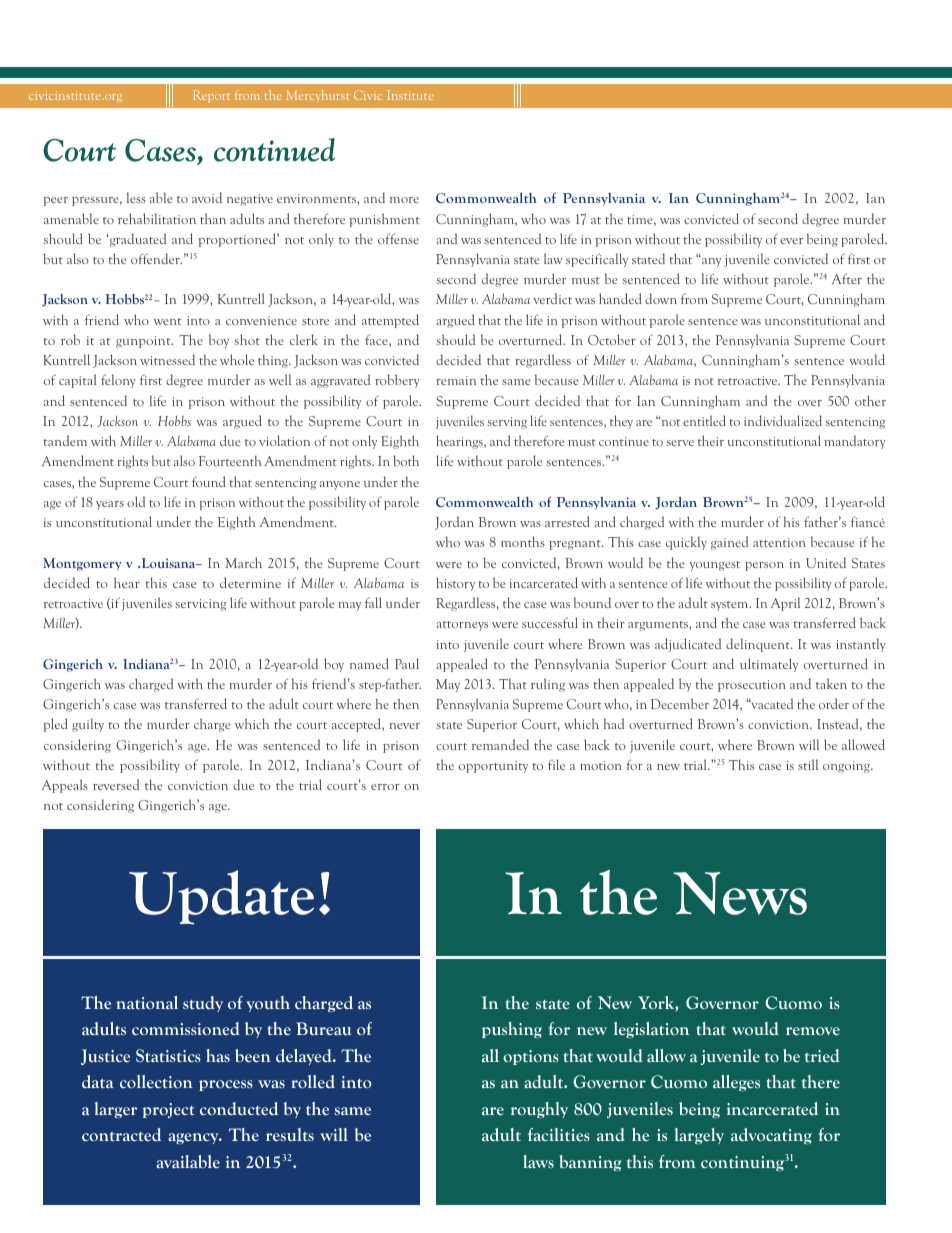 Image resolution: width=952 pixels, height=1233 pixels. What do you see at coordinates (404, 200) in the page?
I see `more` at bounding box center [404, 200].
